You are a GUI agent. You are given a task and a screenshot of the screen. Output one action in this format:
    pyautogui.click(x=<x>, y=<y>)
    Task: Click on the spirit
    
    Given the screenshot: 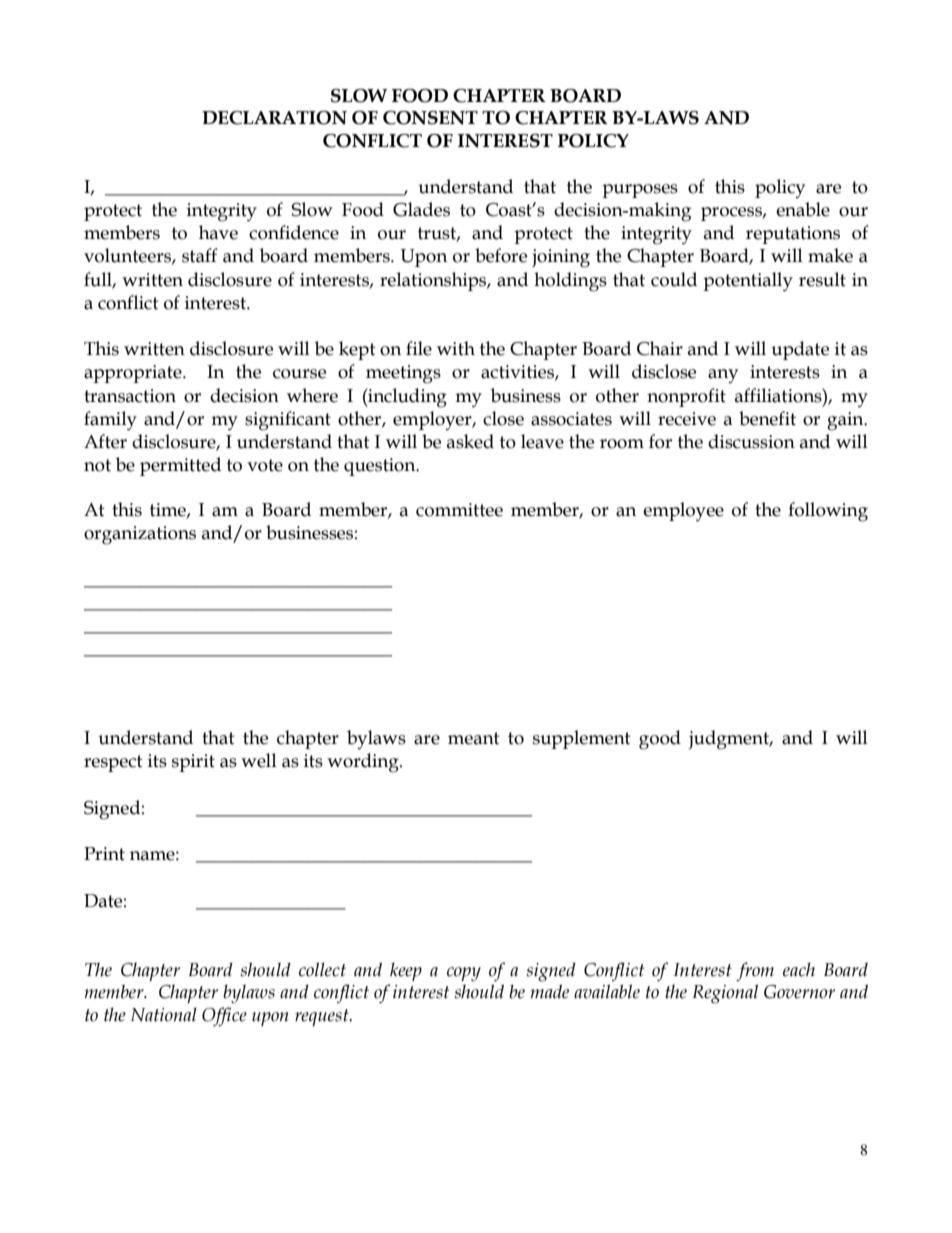 What is the action you would take?
    pyautogui.click(x=193, y=763)
